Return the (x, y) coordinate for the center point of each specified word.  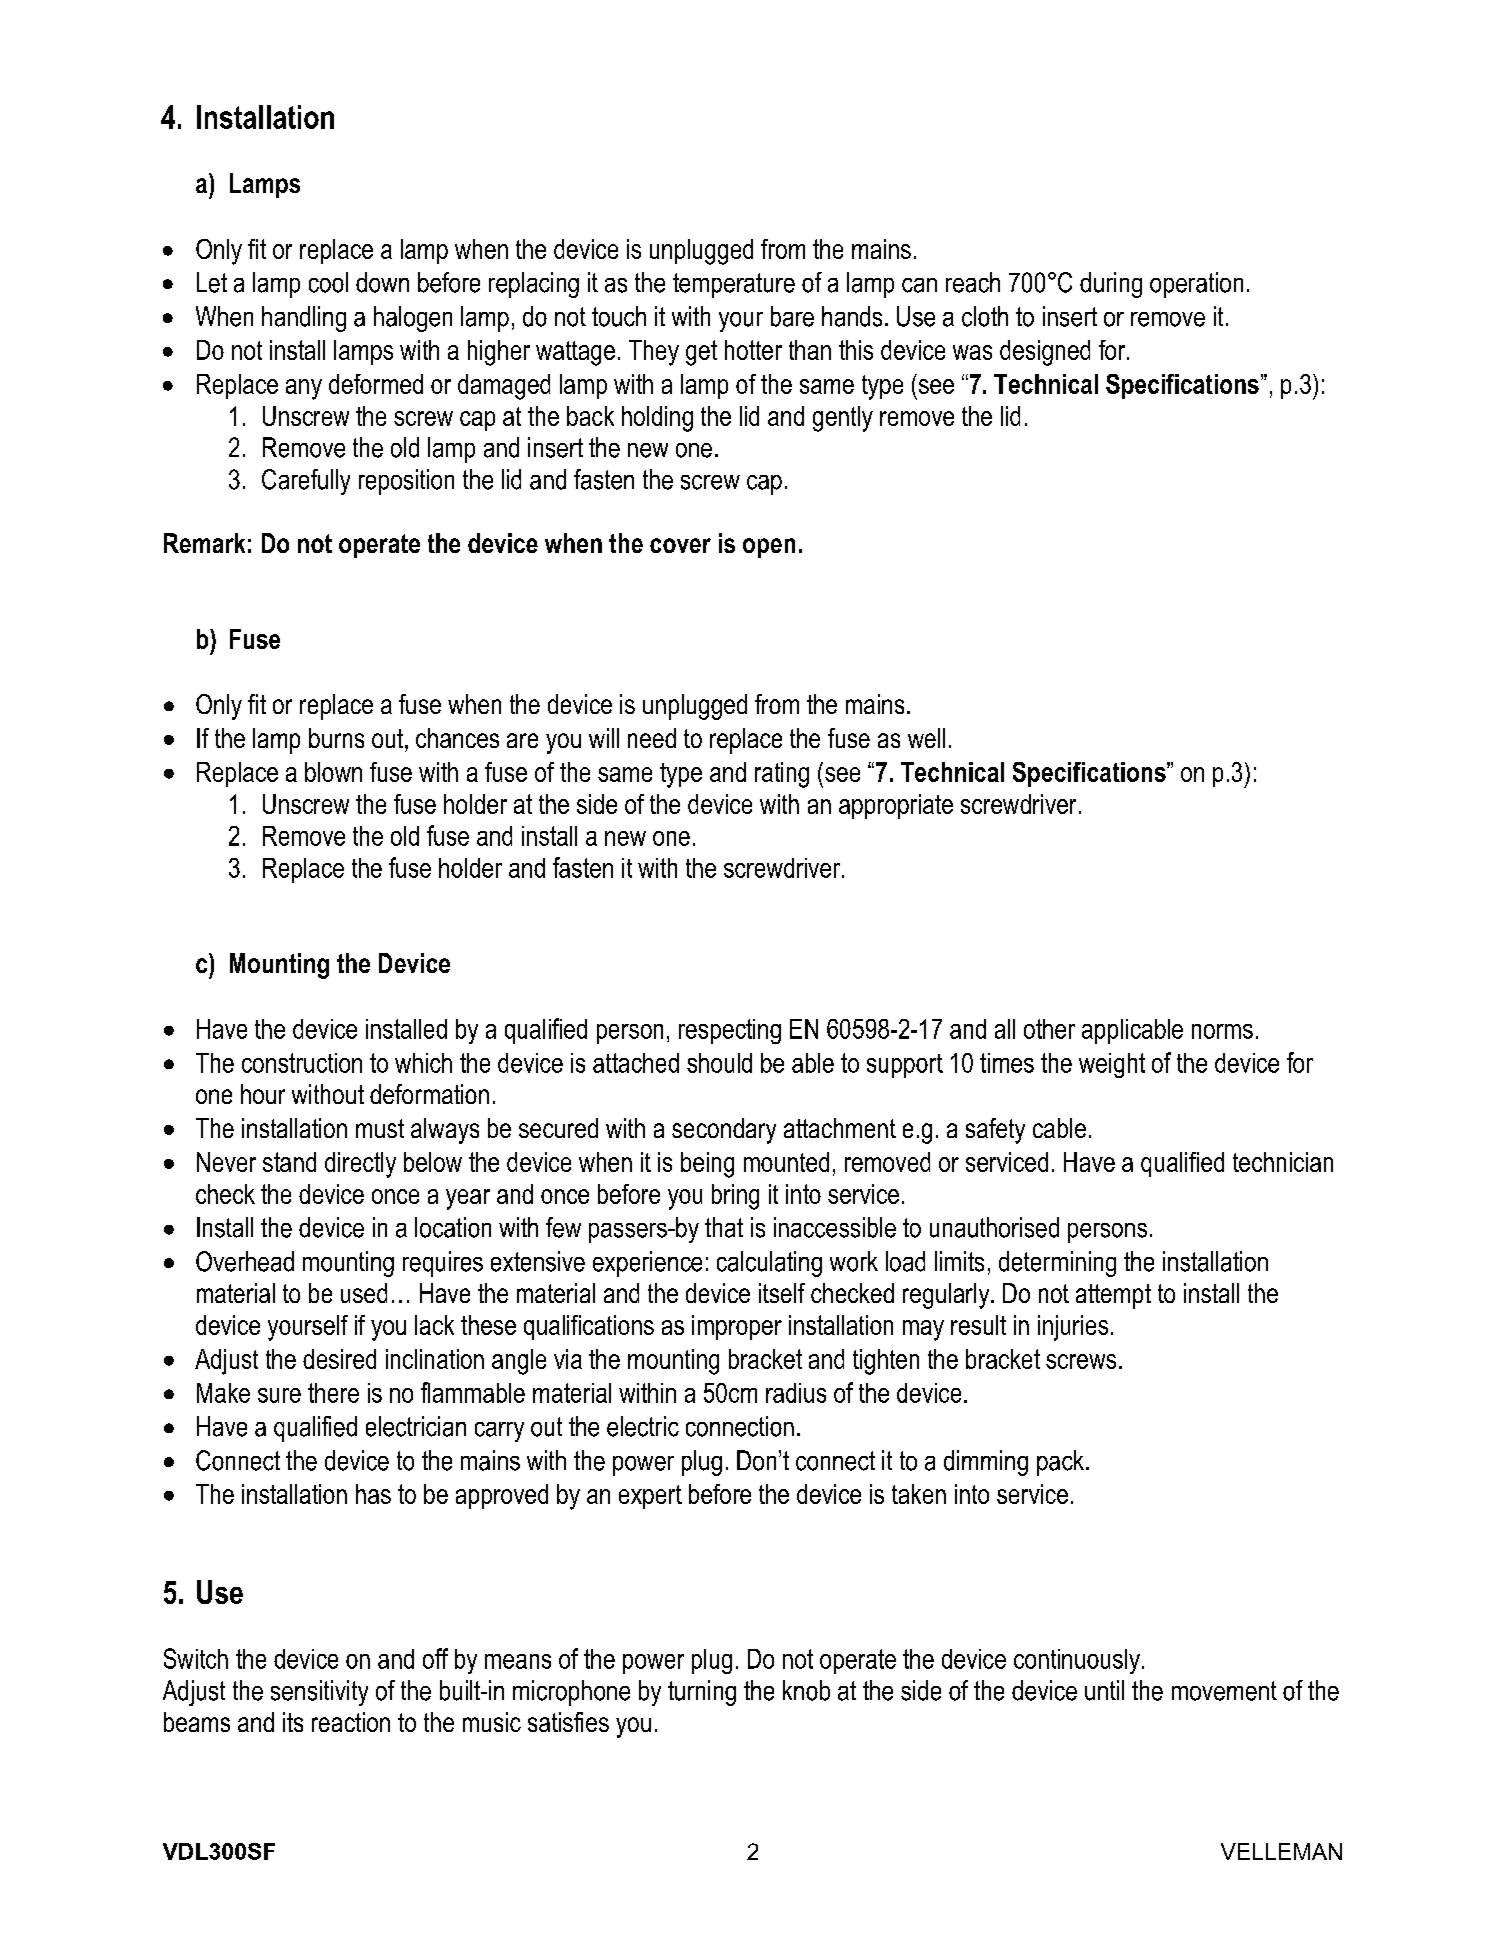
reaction (351, 1722)
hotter (753, 350)
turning (702, 1693)
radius (796, 1393)
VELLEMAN (1281, 1851)
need (652, 738)
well (926, 738)
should (719, 1063)
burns (336, 738)
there (333, 1393)
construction (302, 1063)
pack (1062, 1463)
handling (304, 319)
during (1111, 285)
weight (1112, 1065)
